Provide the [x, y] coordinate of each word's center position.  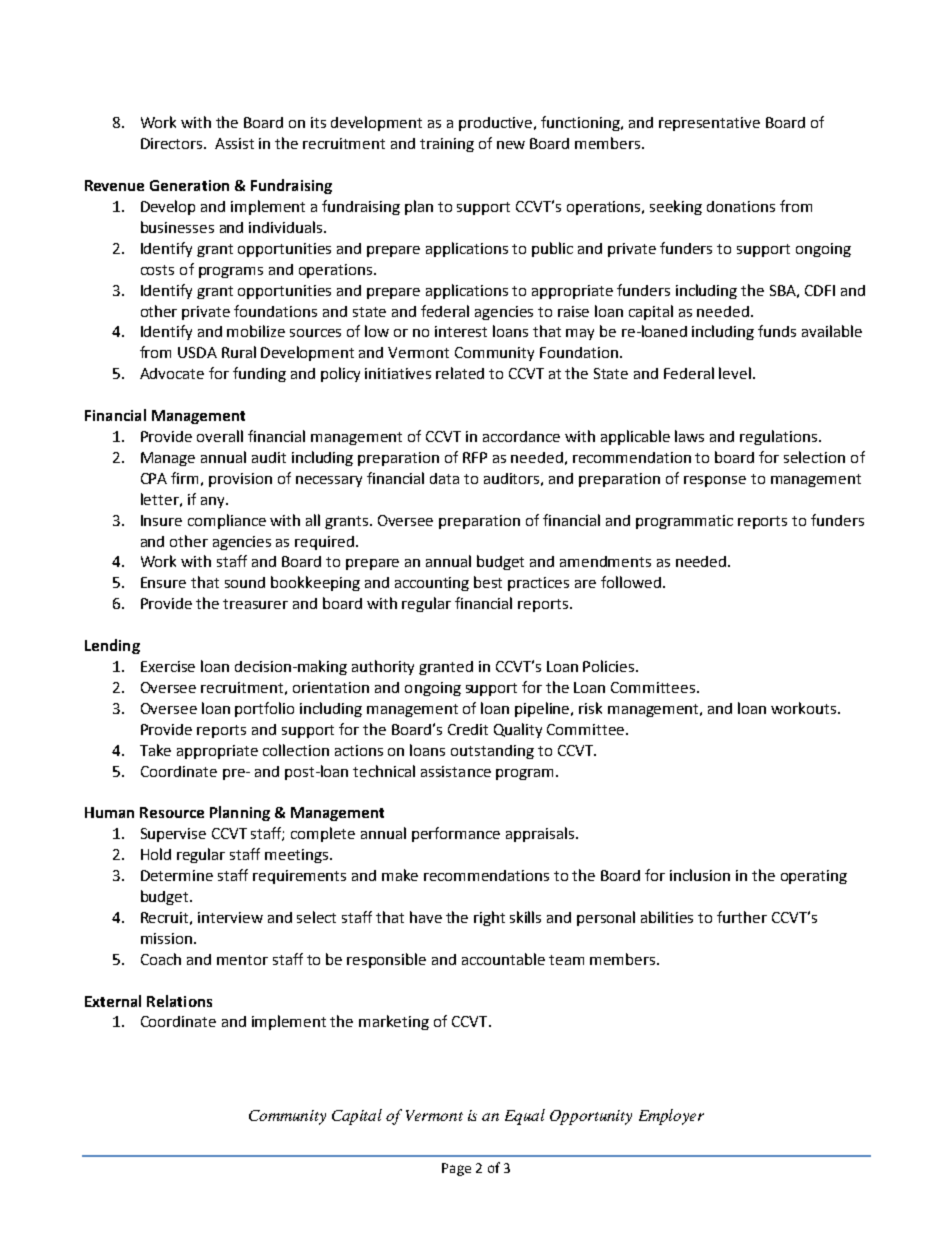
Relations [179, 1001]
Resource [172, 812]
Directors [173, 143]
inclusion [700, 875]
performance [456, 834]
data [444, 478]
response [715, 481]
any [214, 502]
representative [709, 124]
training [447, 145]
